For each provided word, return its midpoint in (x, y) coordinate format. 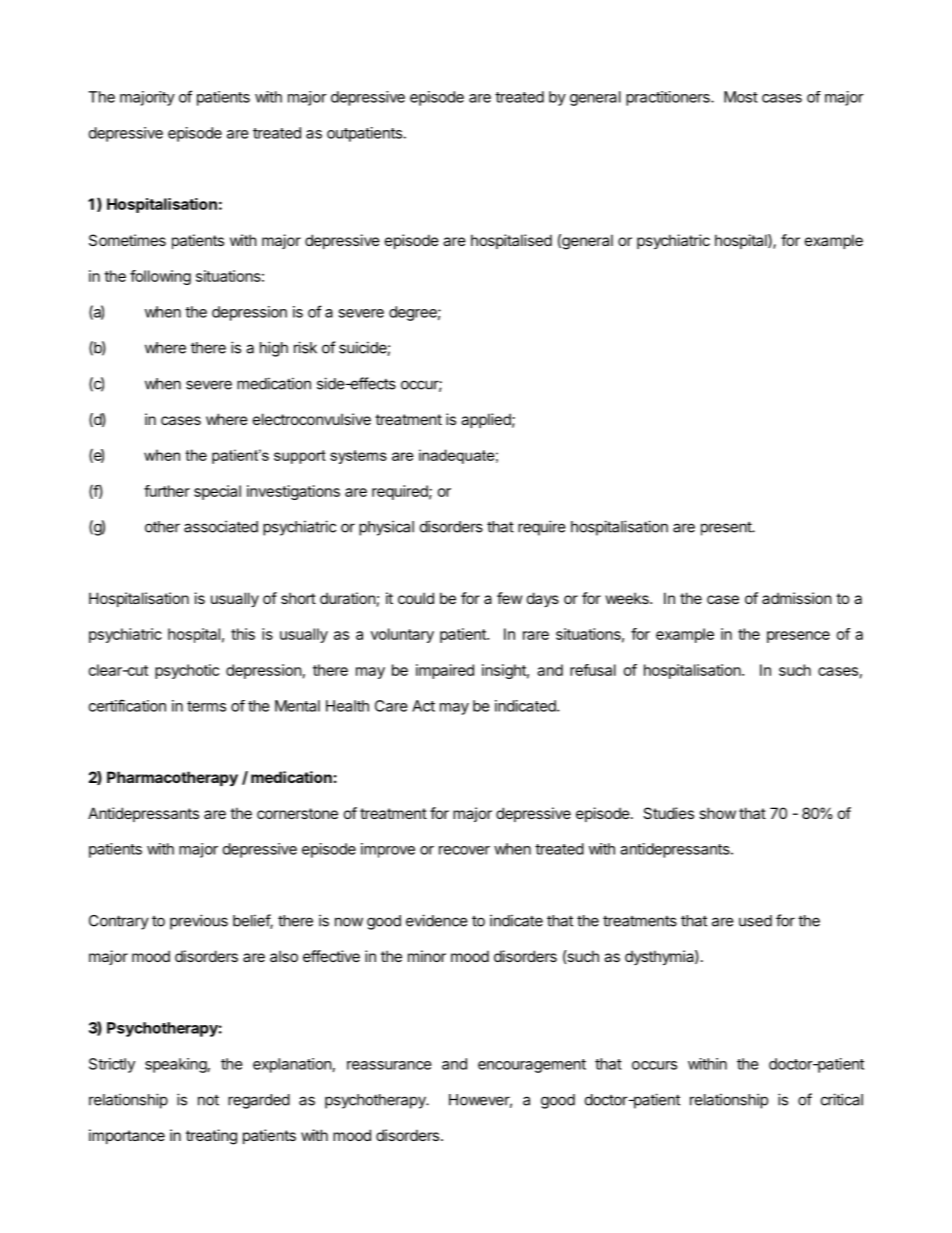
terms (206, 706)
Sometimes (127, 240)
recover (464, 850)
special (217, 492)
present (727, 529)
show (717, 813)
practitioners (669, 98)
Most (741, 97)
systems (358, 457)
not (208, 1100)
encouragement (532, 1066)
